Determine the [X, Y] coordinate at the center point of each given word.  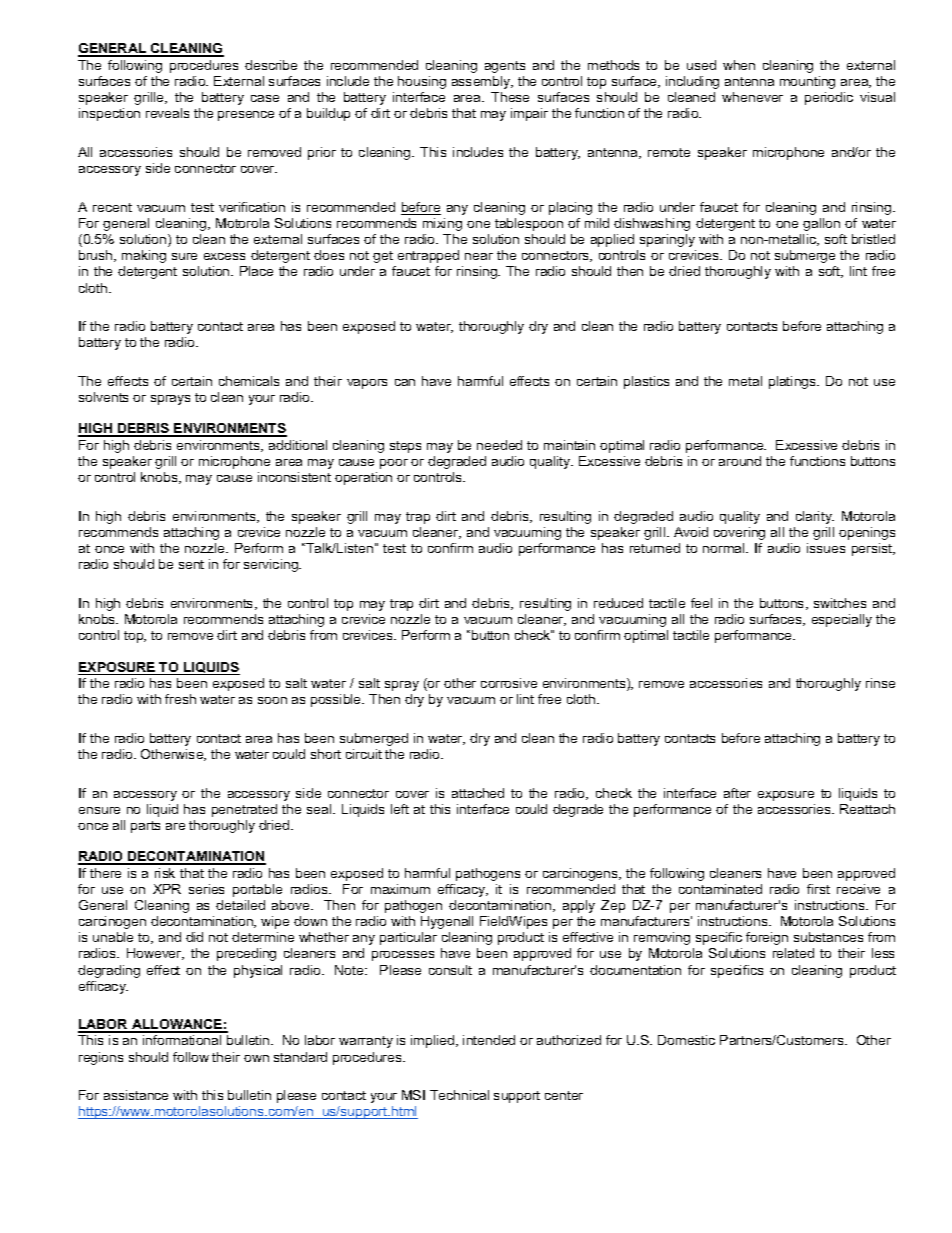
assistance [136, 1095]
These [510, 97]
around [740, 461]
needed [499, 445]
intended [489, 1040]
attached [478, 793]
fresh [180, 699]
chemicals [249, 381]
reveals [167, 113]
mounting [807, 82]
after [737, 793]
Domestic [686, 1040]
